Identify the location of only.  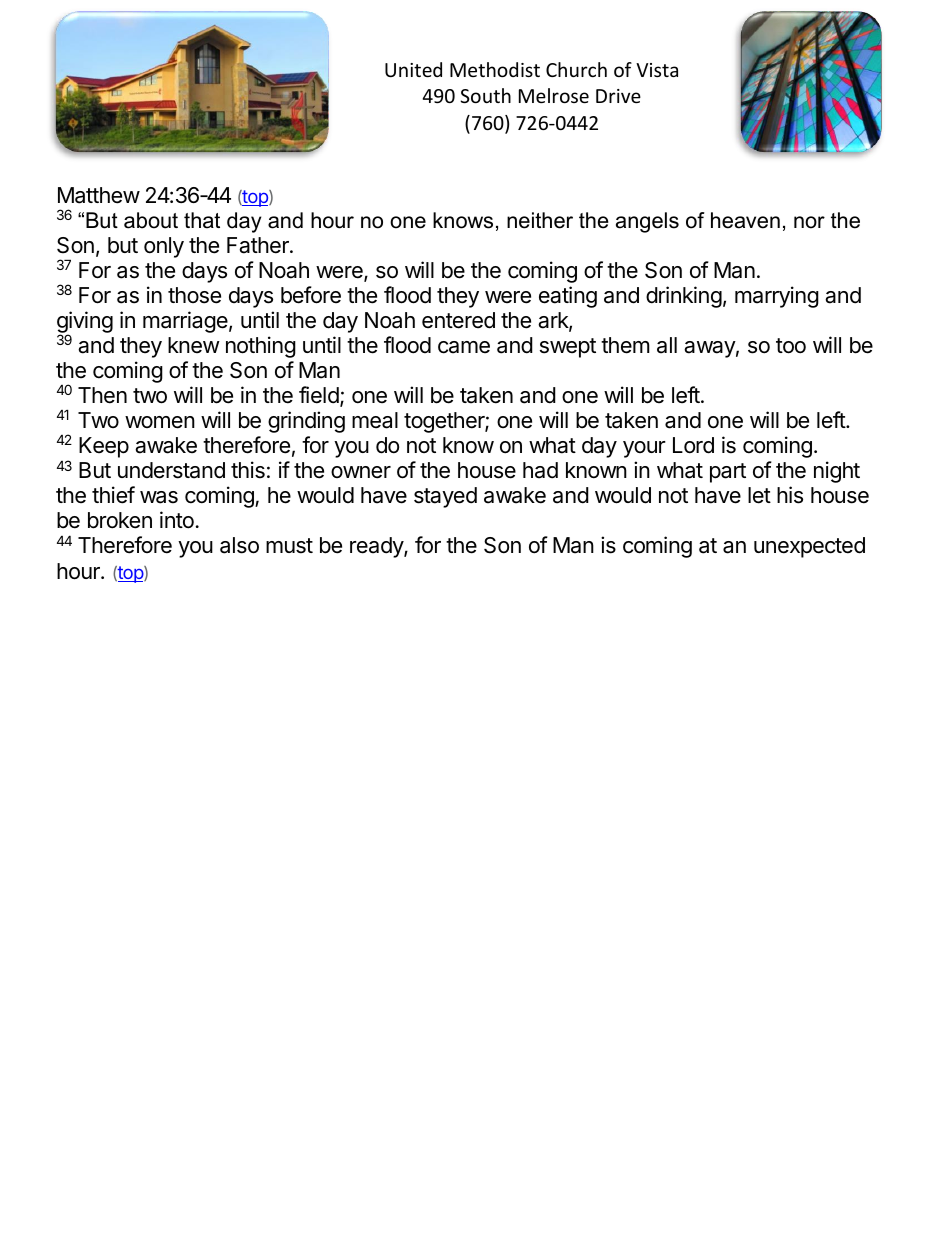
(164, 247).
